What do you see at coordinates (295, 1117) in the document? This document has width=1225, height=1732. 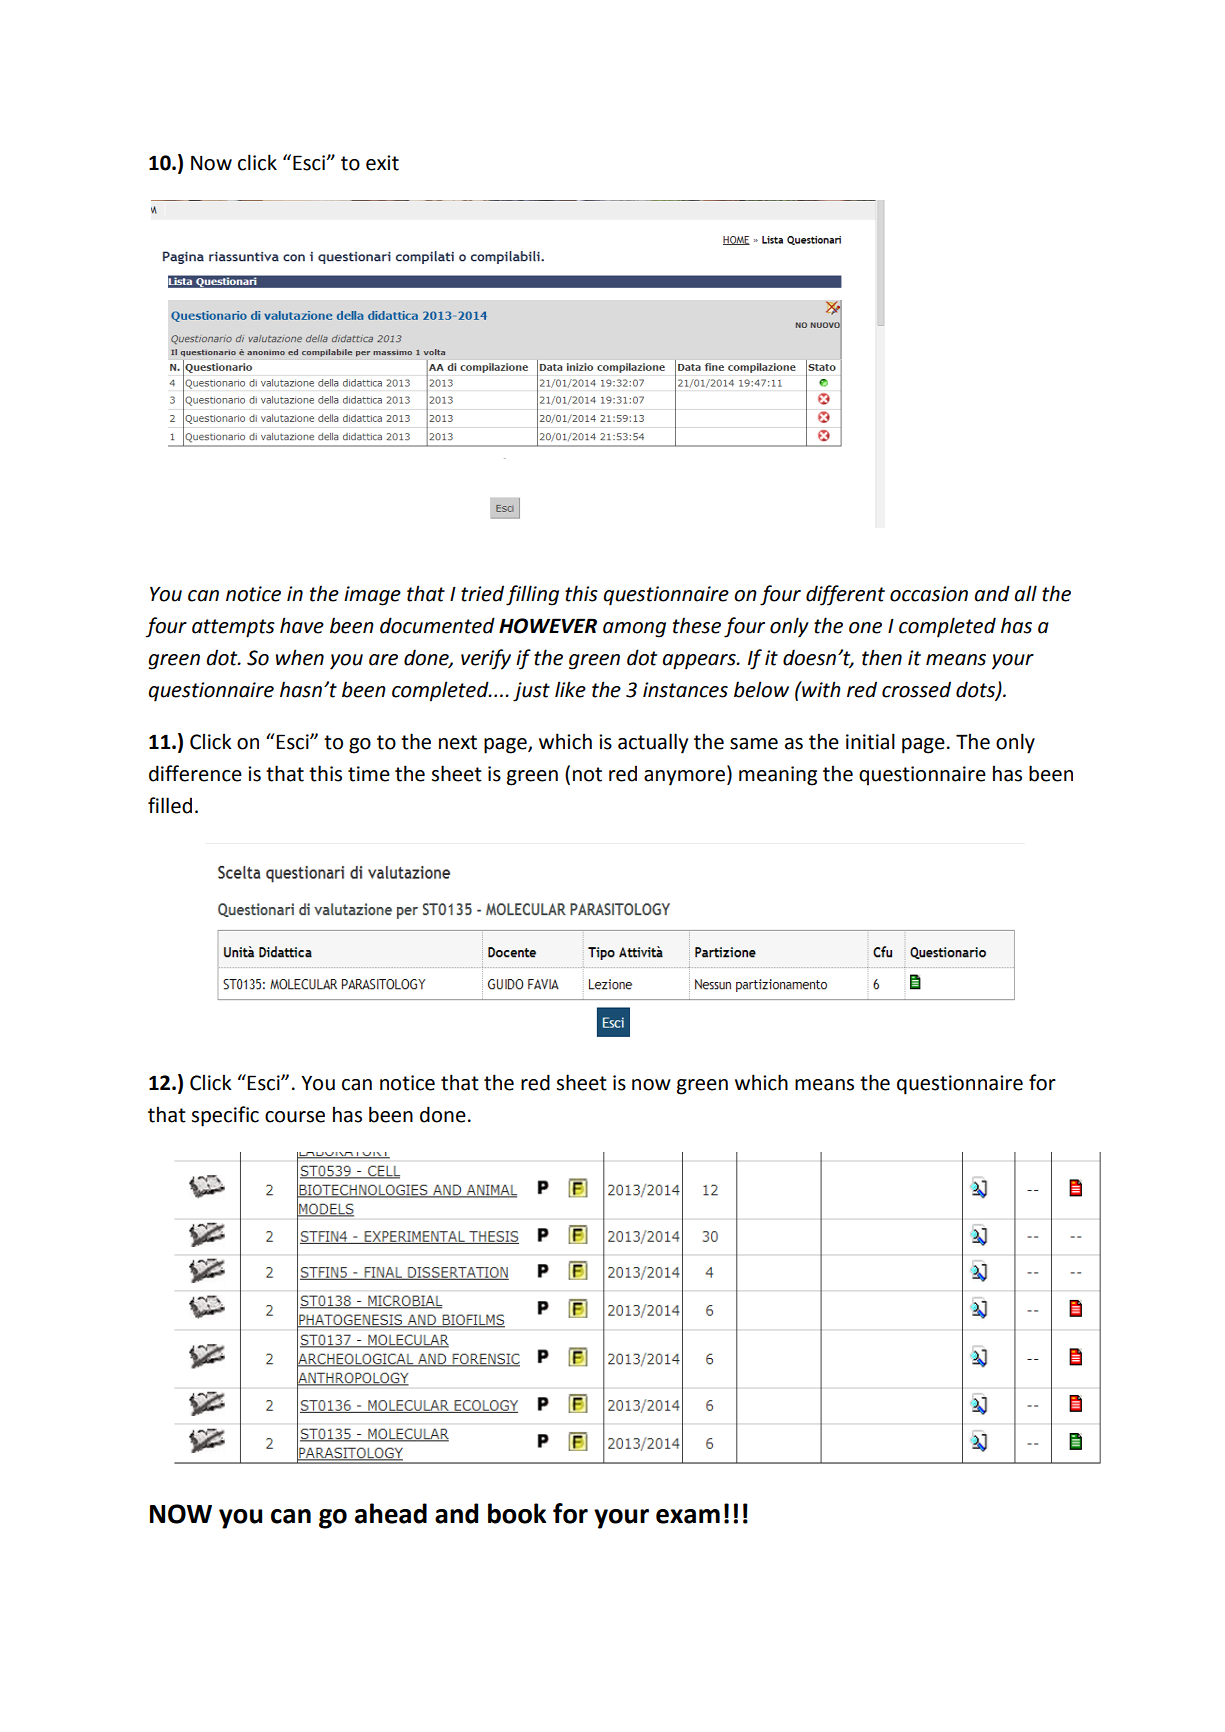 I see `course` at bounding box center [295, 1117].
